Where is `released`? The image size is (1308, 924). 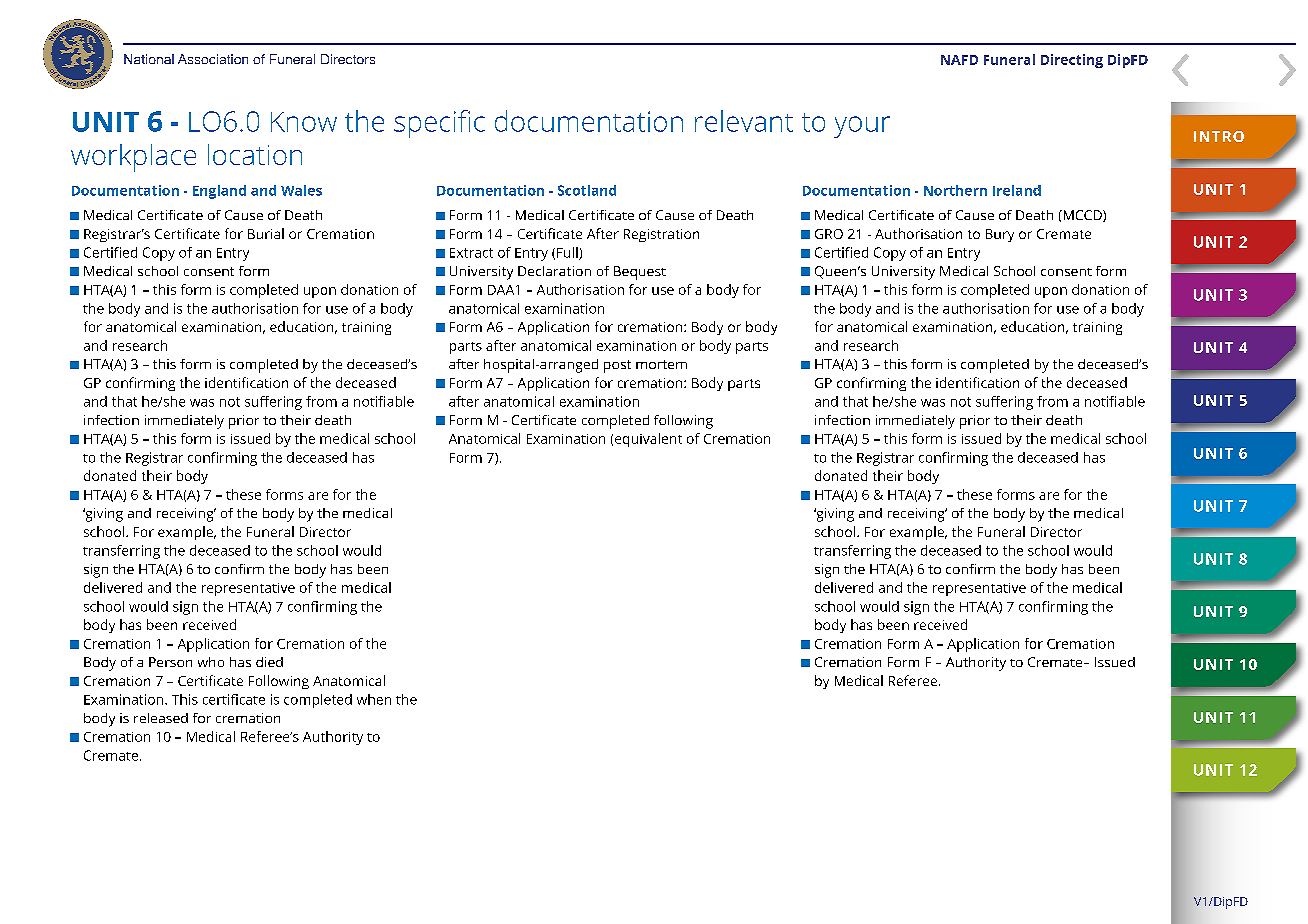
released is located at coordinates (161, 718).
